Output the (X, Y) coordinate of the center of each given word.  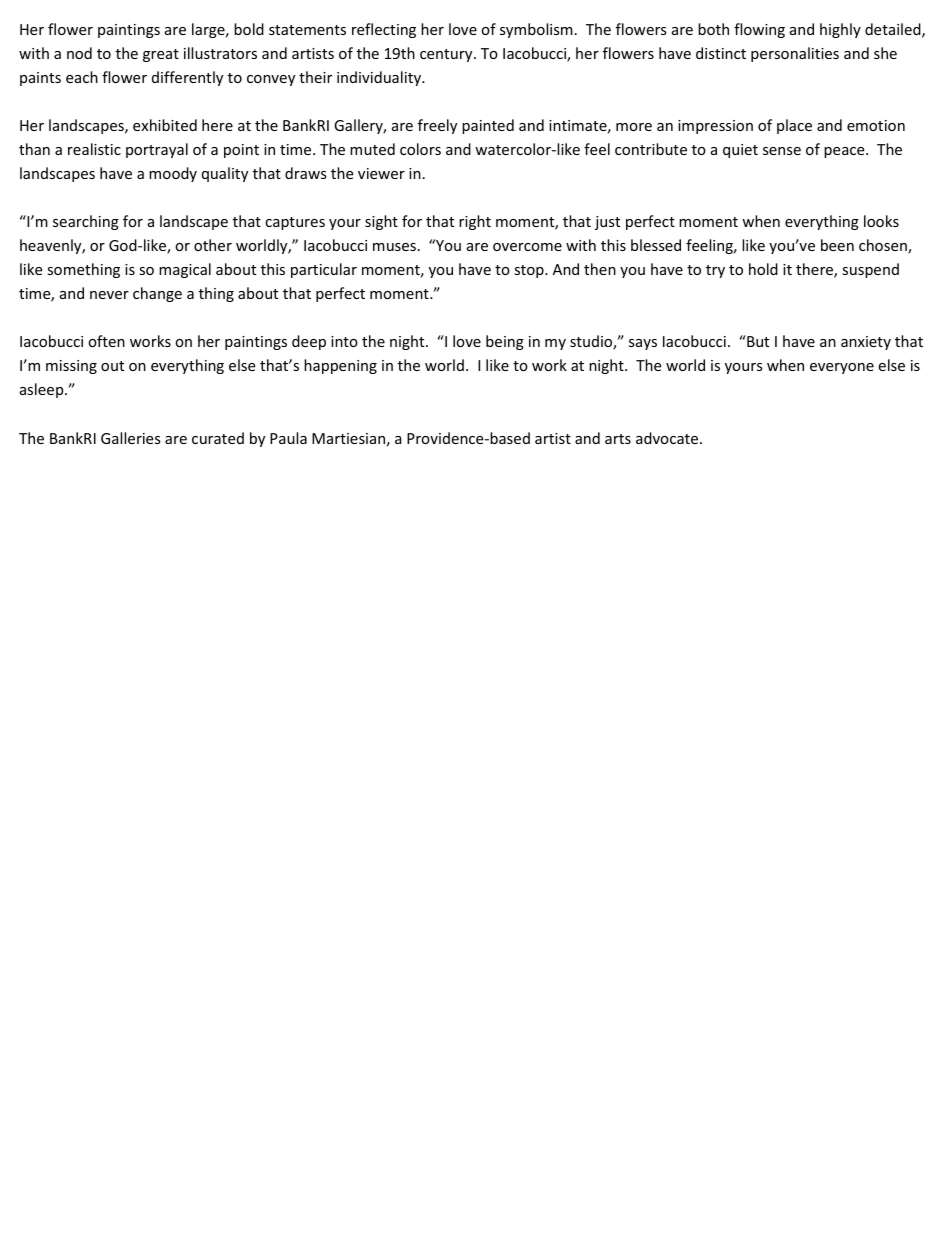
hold (763, 269)
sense (782, 151)
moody (173, 174)
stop (530, 271)
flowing (759, 30)
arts (618, 439)
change (157, 294)
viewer (381, 173)
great (161, 55)
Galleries (131, 438)
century (447, 55)
